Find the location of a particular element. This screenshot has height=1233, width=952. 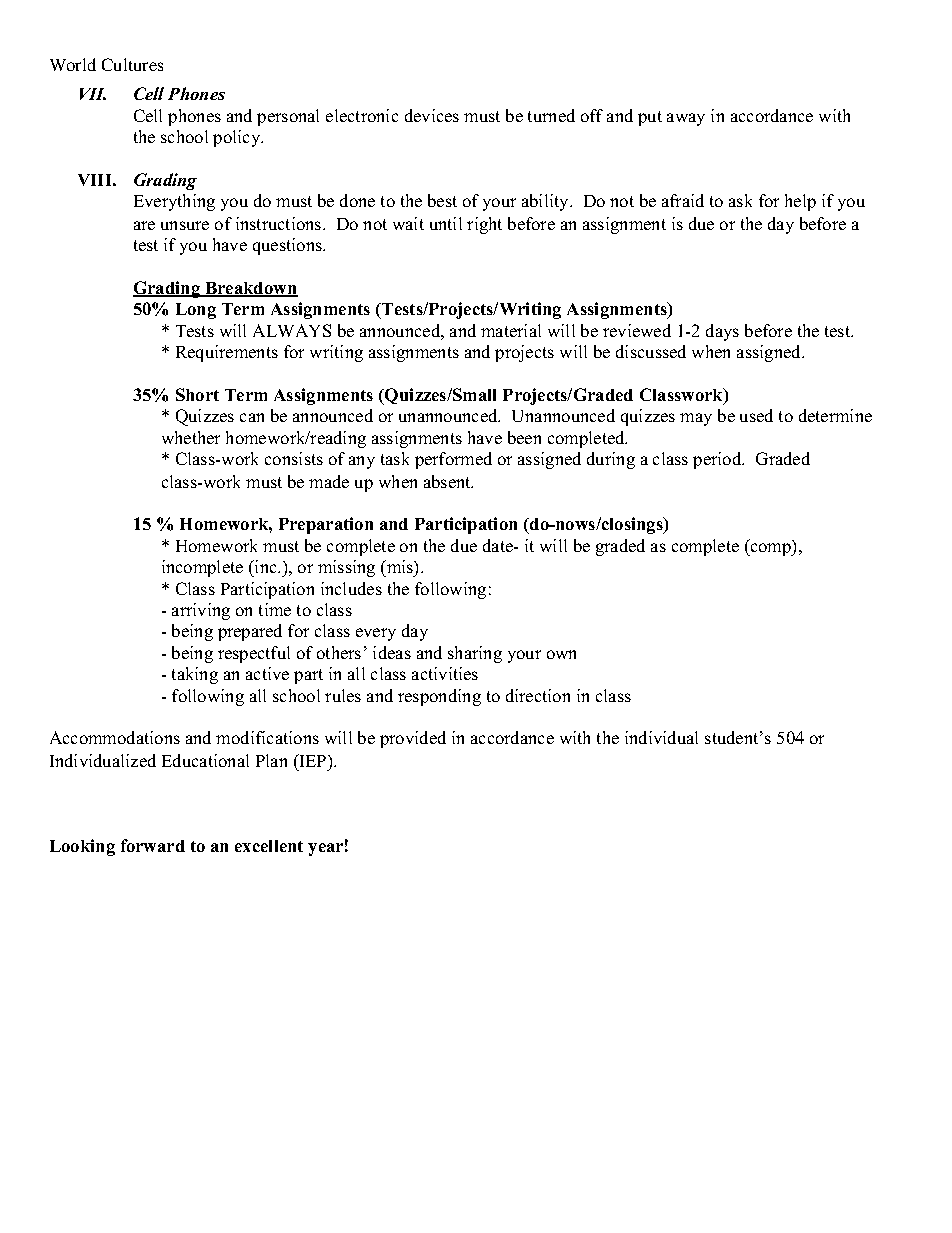

away is located at coordinates (686, 119).
